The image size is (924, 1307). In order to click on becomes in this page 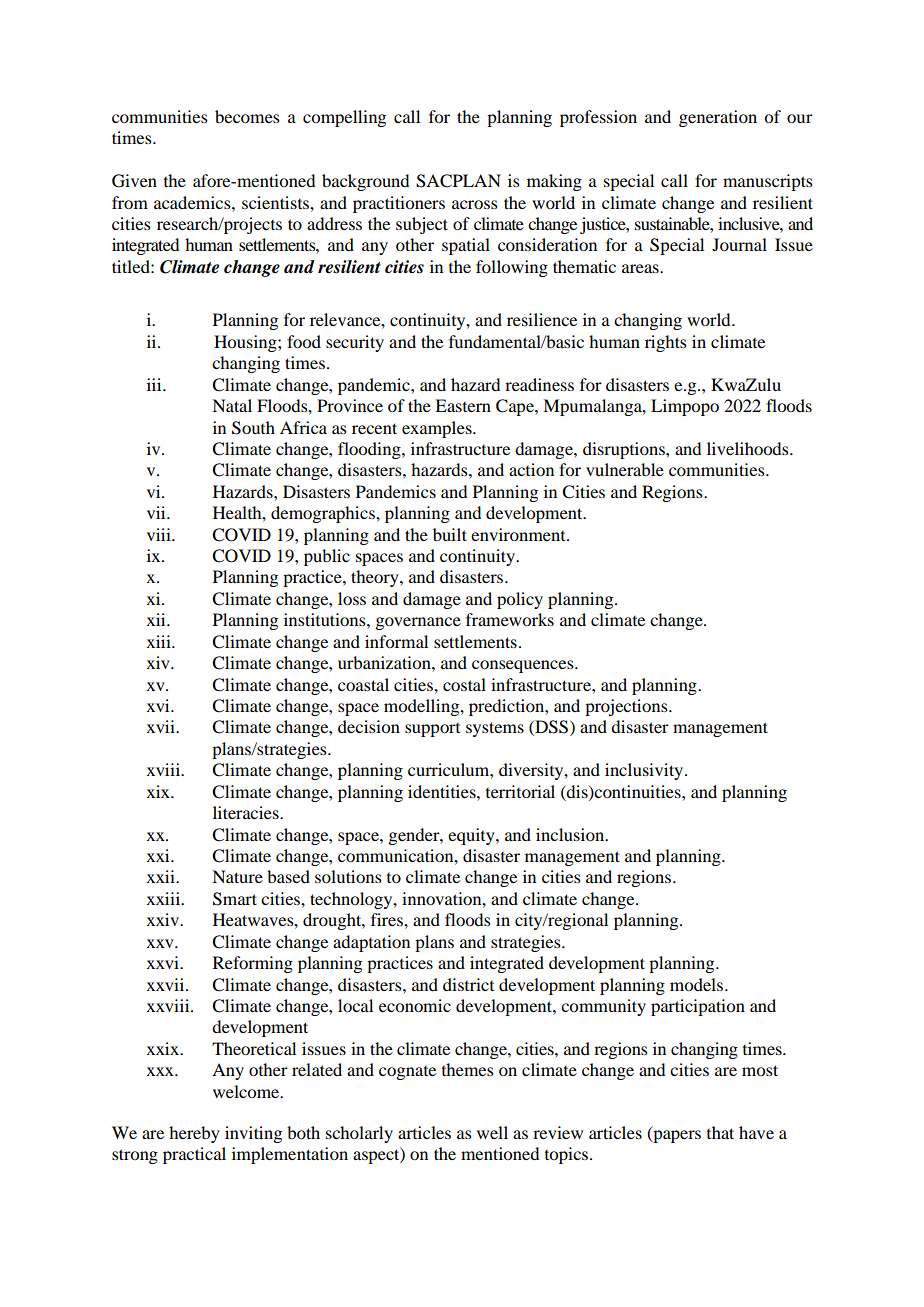, I will do `click(247, 116)`.
